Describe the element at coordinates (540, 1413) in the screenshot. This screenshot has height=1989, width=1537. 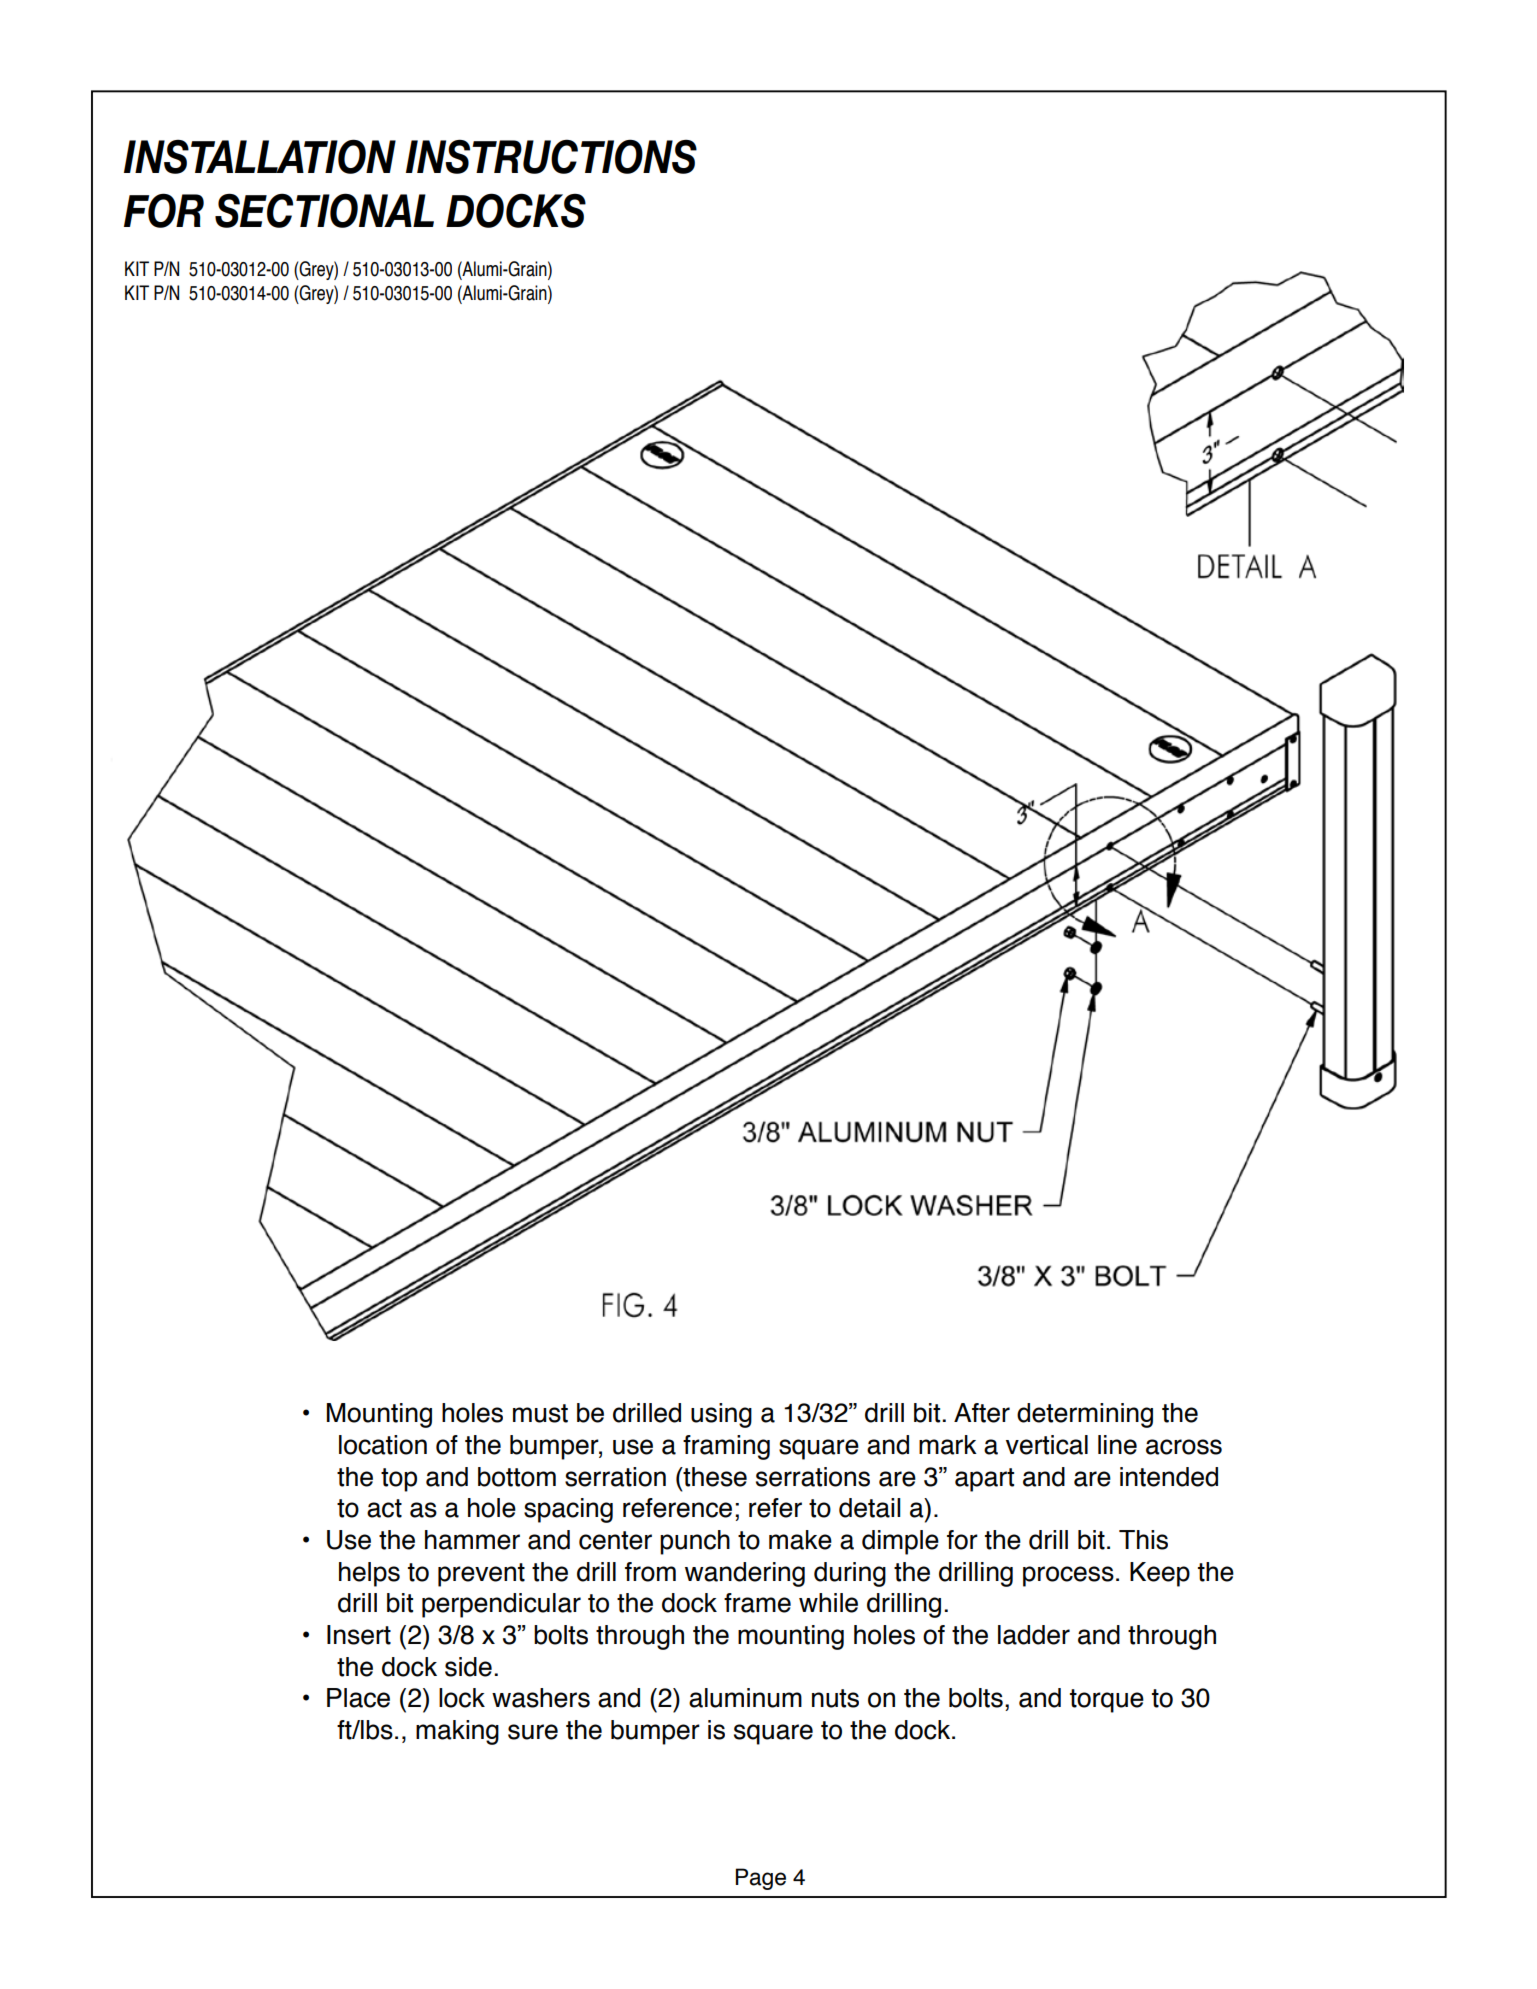
I see `must` at that location.
